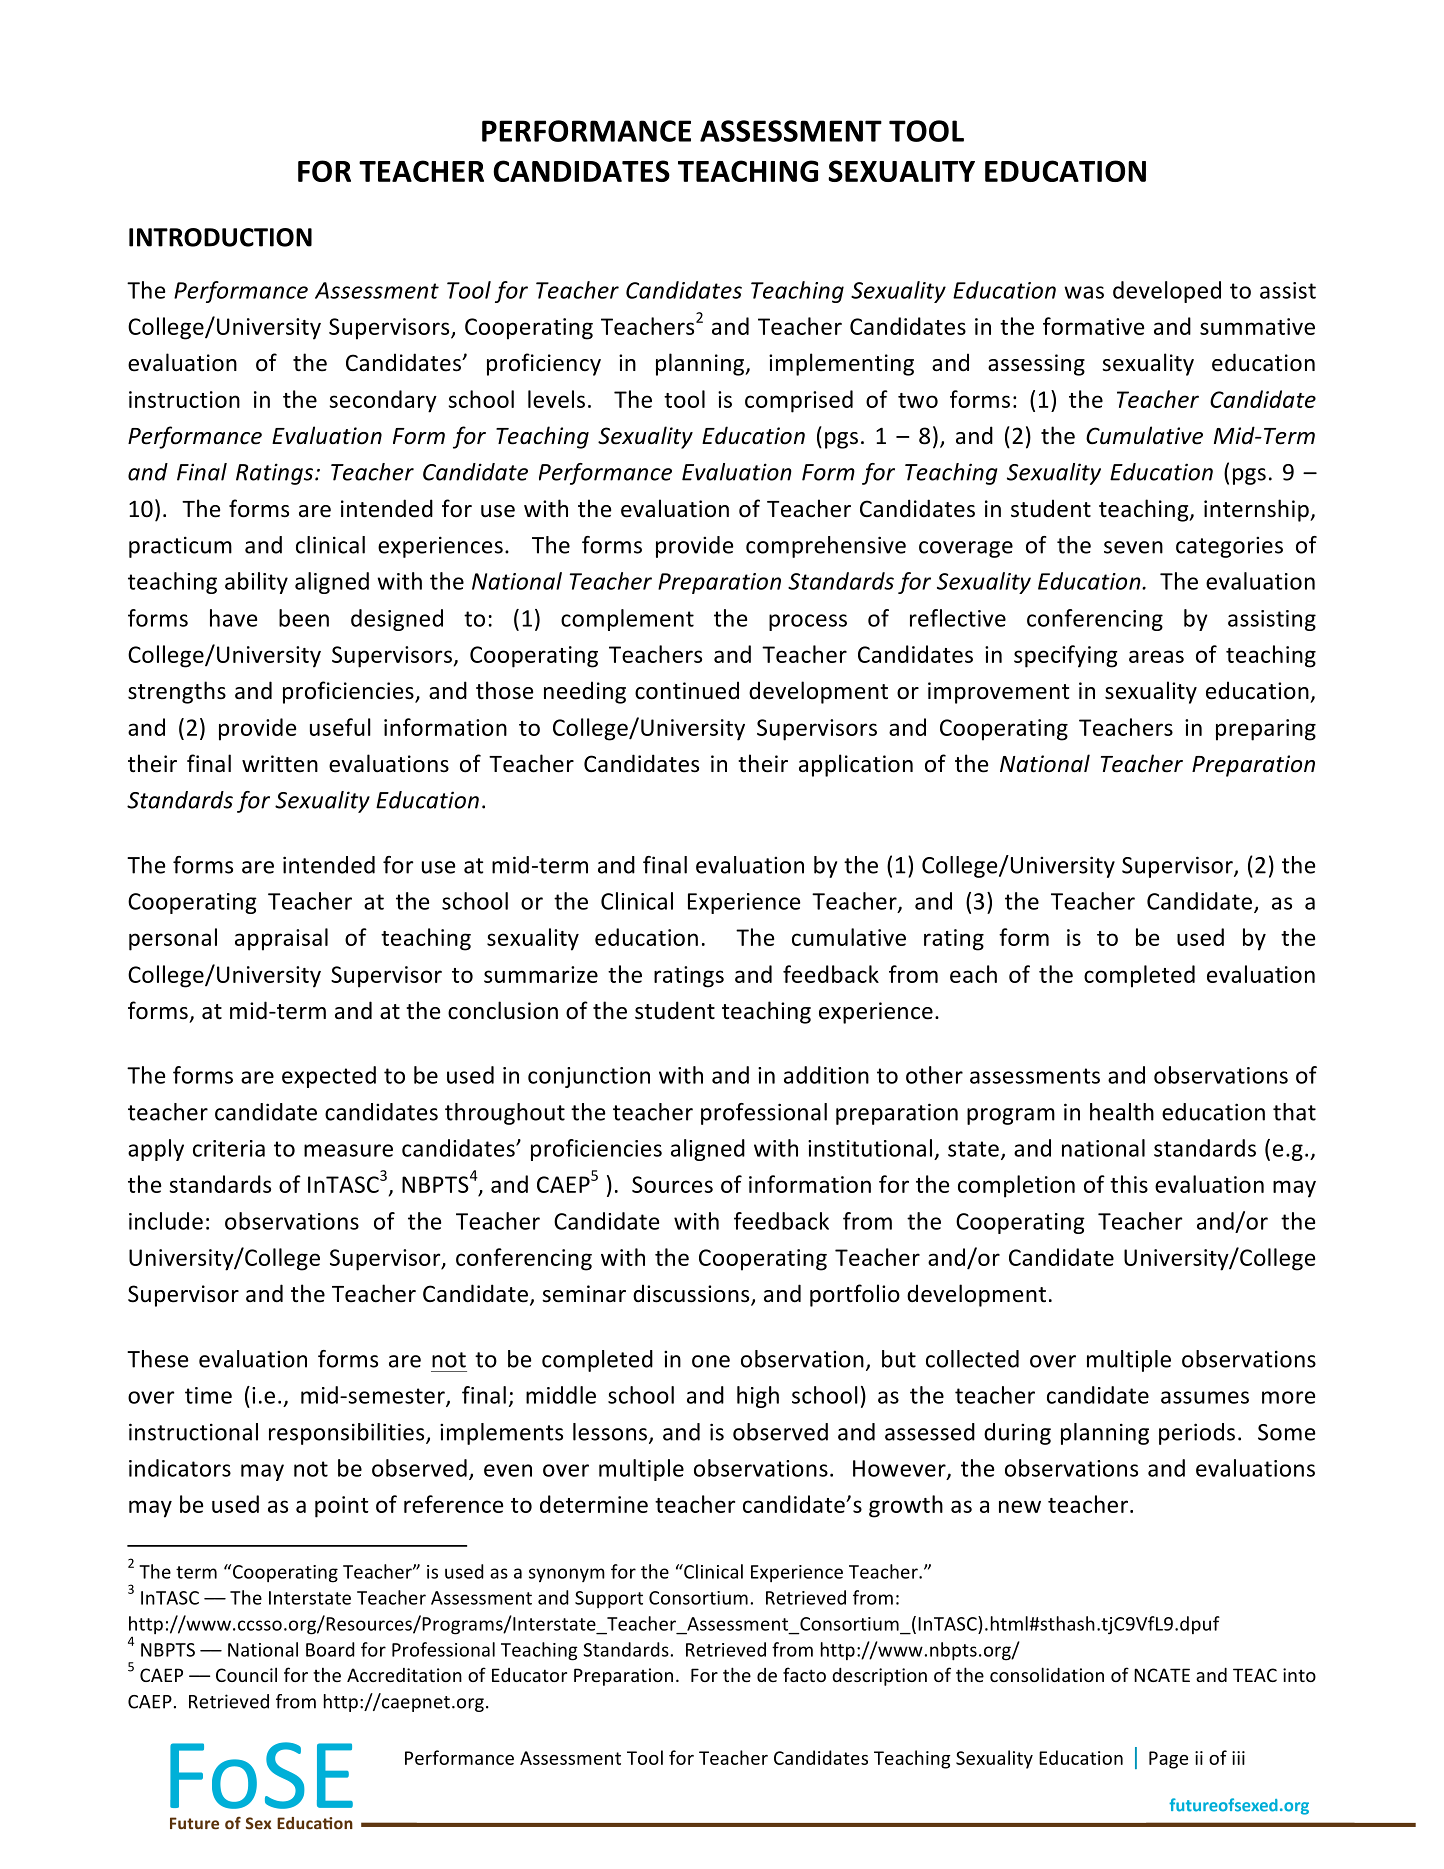  What do you see at coordinates (280, 764) in the screenshot?
I see `written` at bounding box center [280, 764].
